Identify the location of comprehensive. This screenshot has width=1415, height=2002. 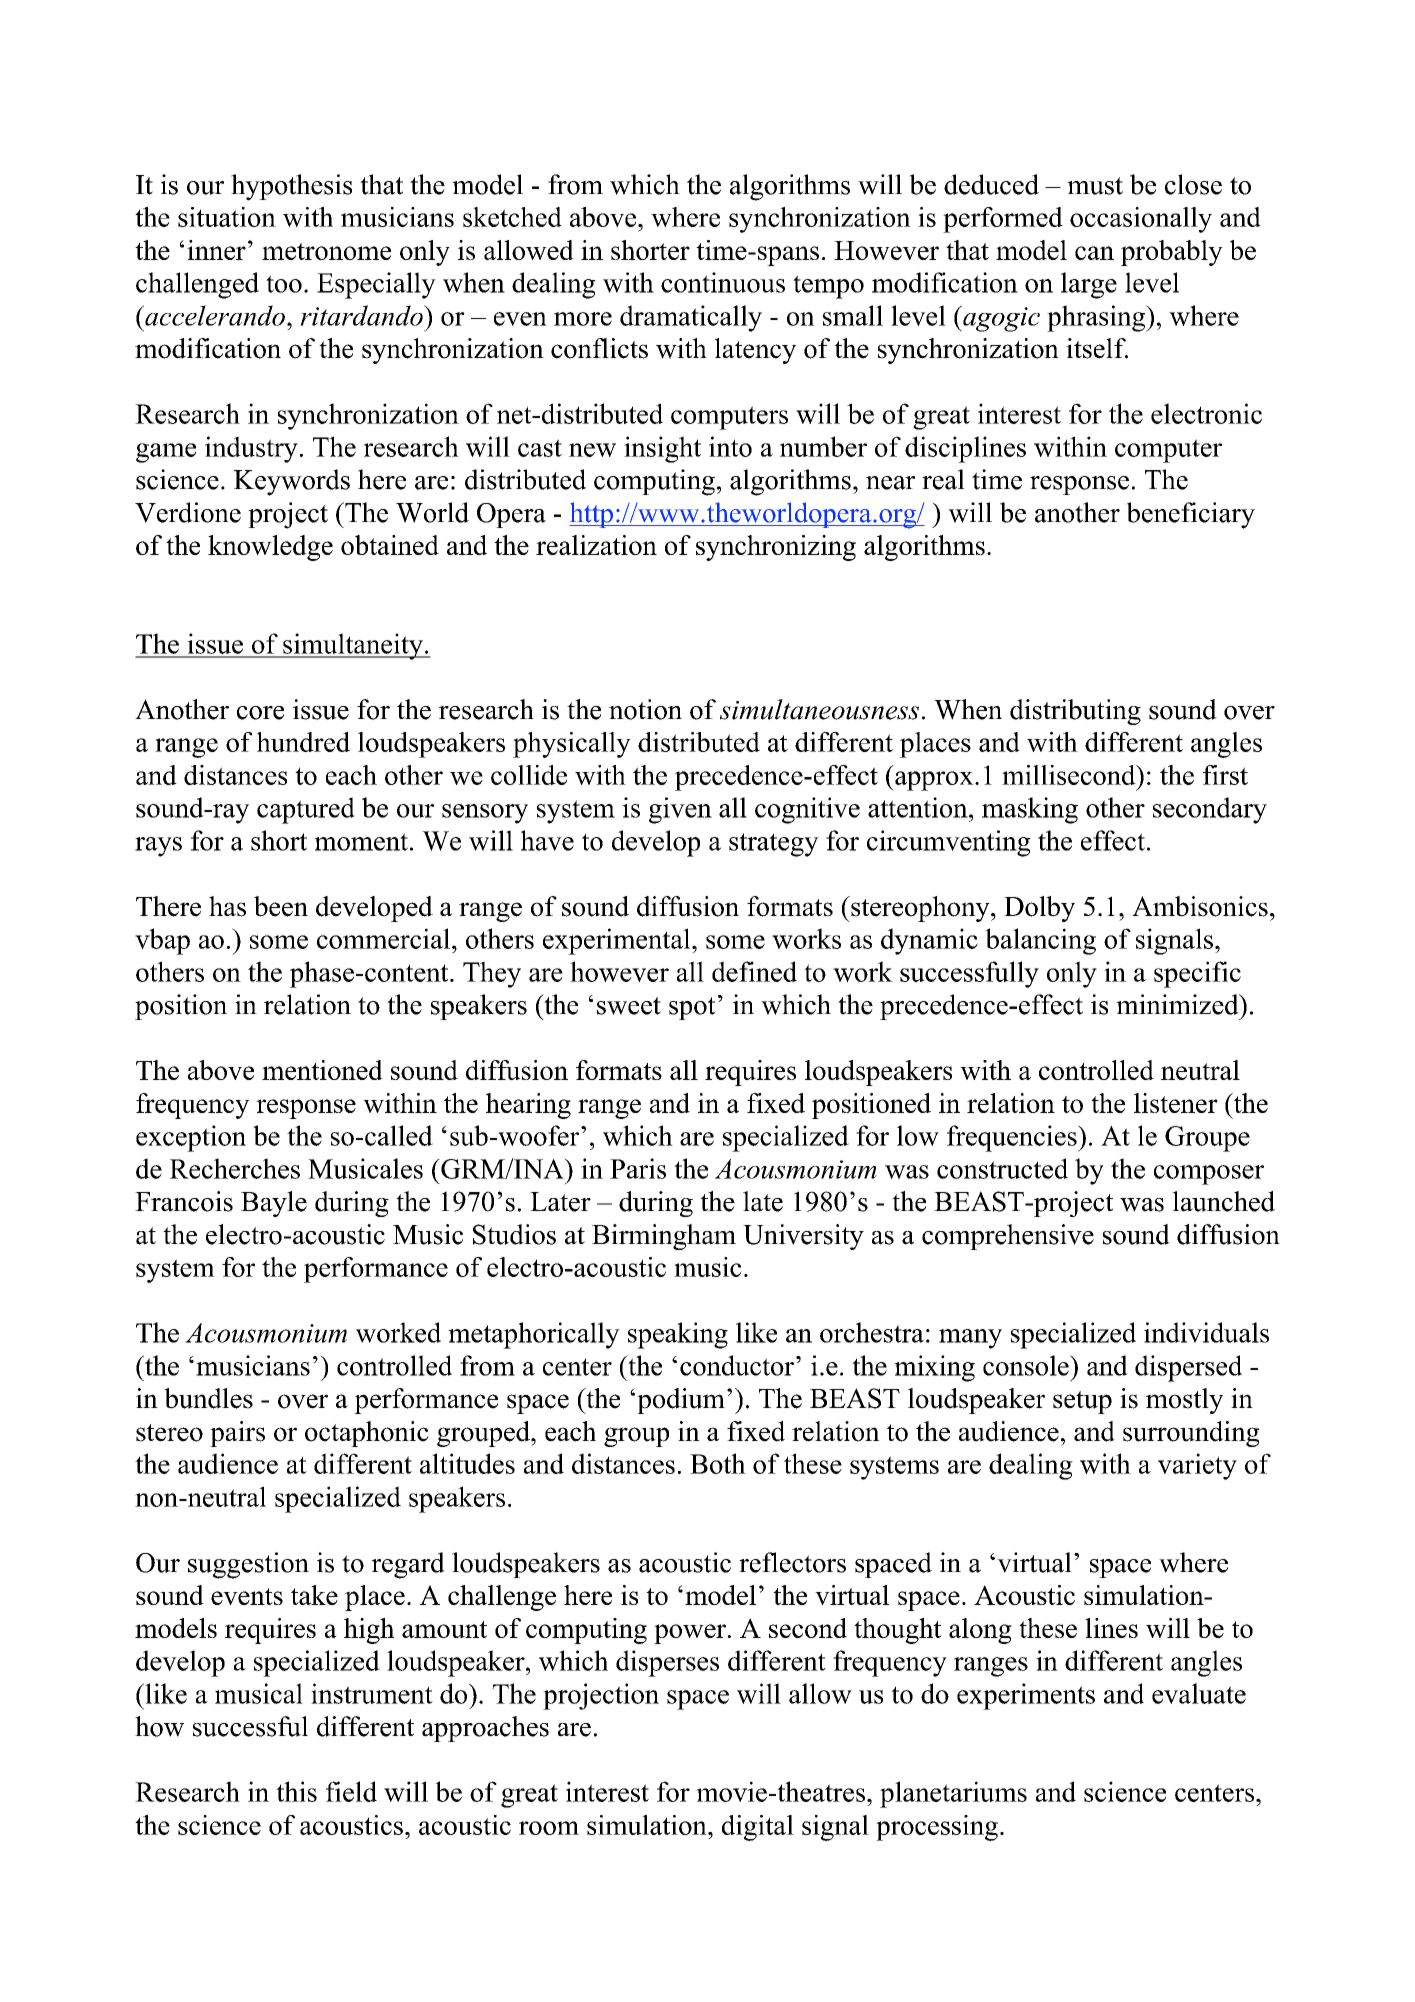
(1008, 1237).
